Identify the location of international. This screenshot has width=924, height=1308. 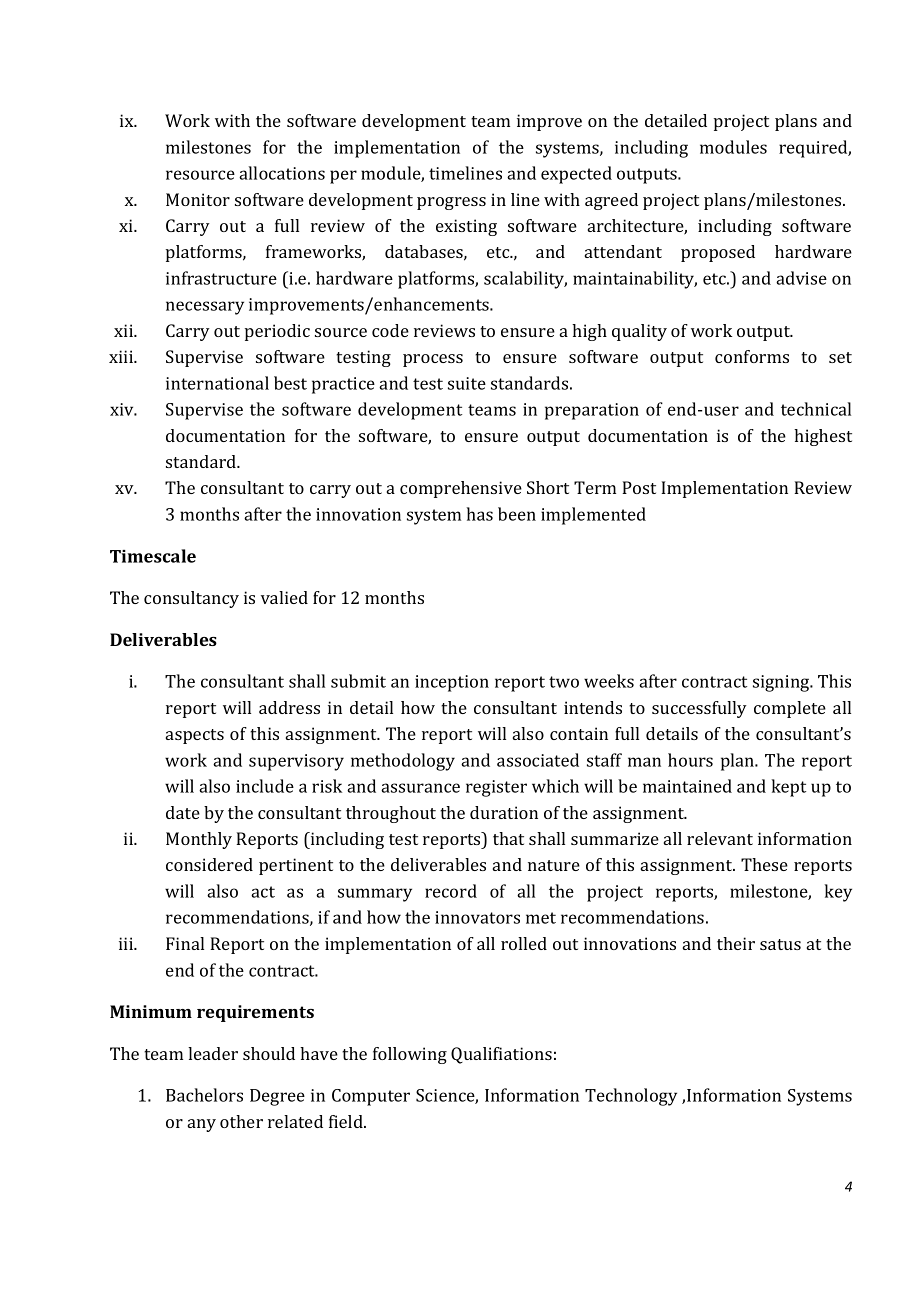
(217, 383).
